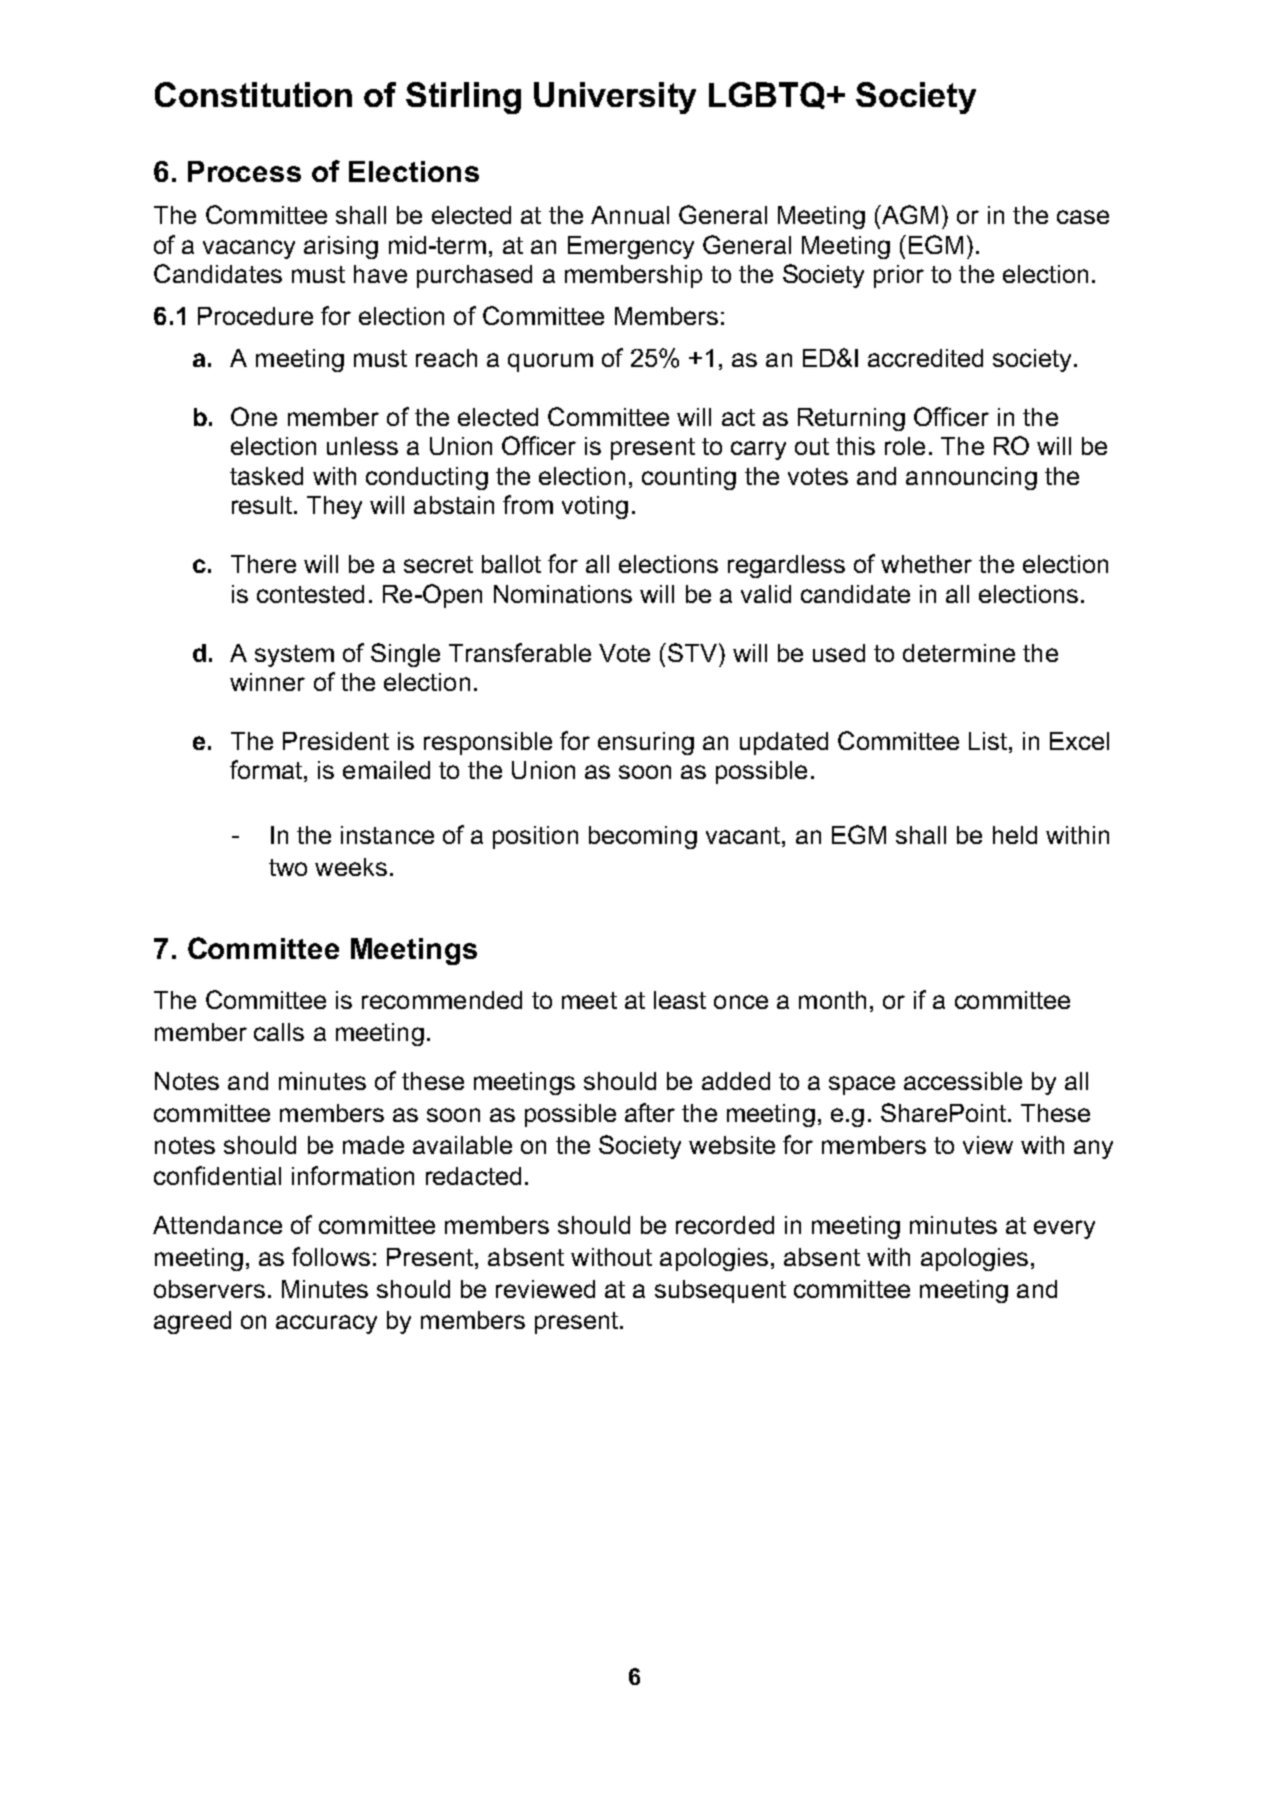 The height and width of the screenshot is (1795, 1268). I want to click on calls, so click(279, 1032).
